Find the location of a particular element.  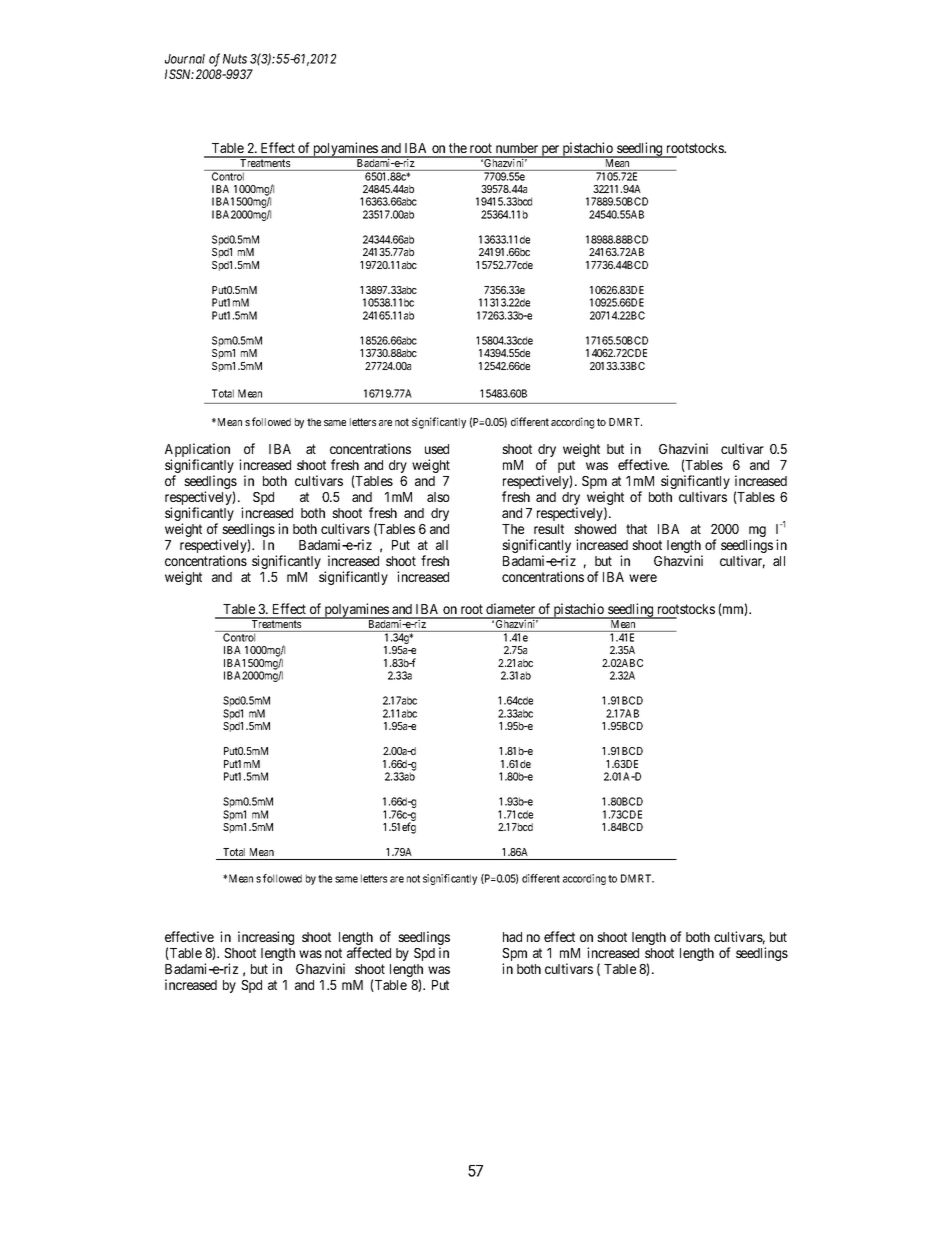

that is located at coordinates (636, 529).
